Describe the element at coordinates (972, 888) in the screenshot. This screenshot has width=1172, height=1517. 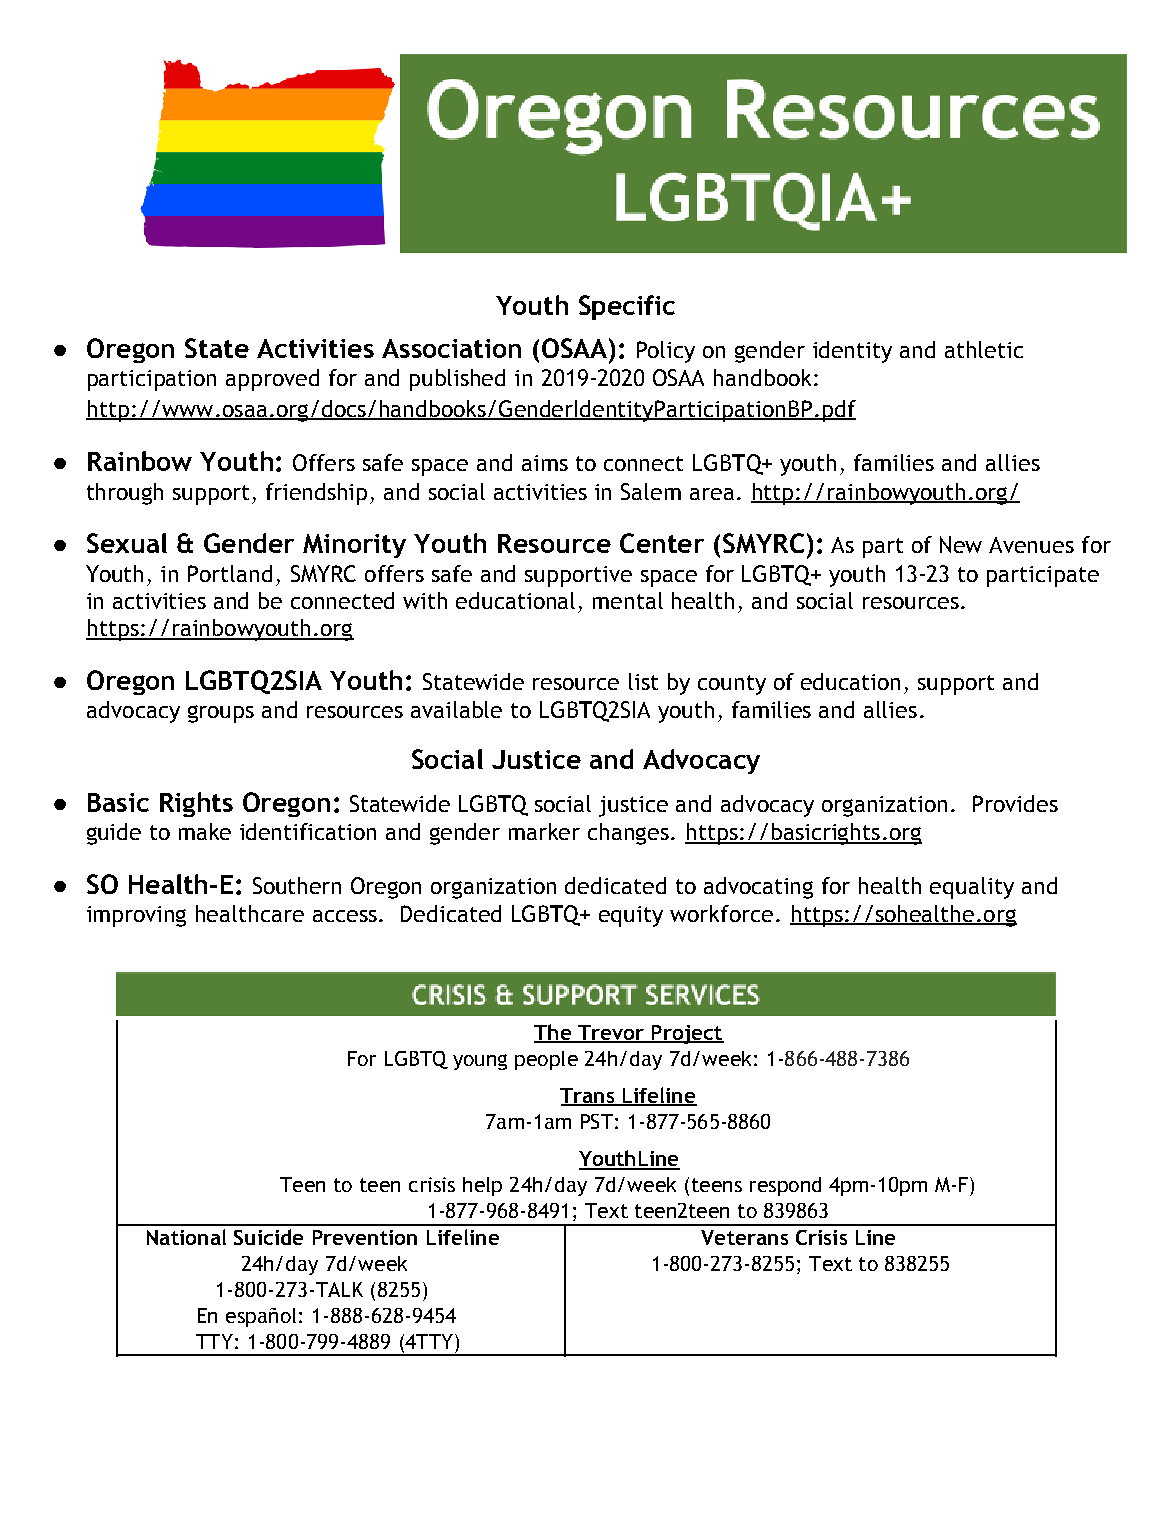
I see `equality` at that location.
